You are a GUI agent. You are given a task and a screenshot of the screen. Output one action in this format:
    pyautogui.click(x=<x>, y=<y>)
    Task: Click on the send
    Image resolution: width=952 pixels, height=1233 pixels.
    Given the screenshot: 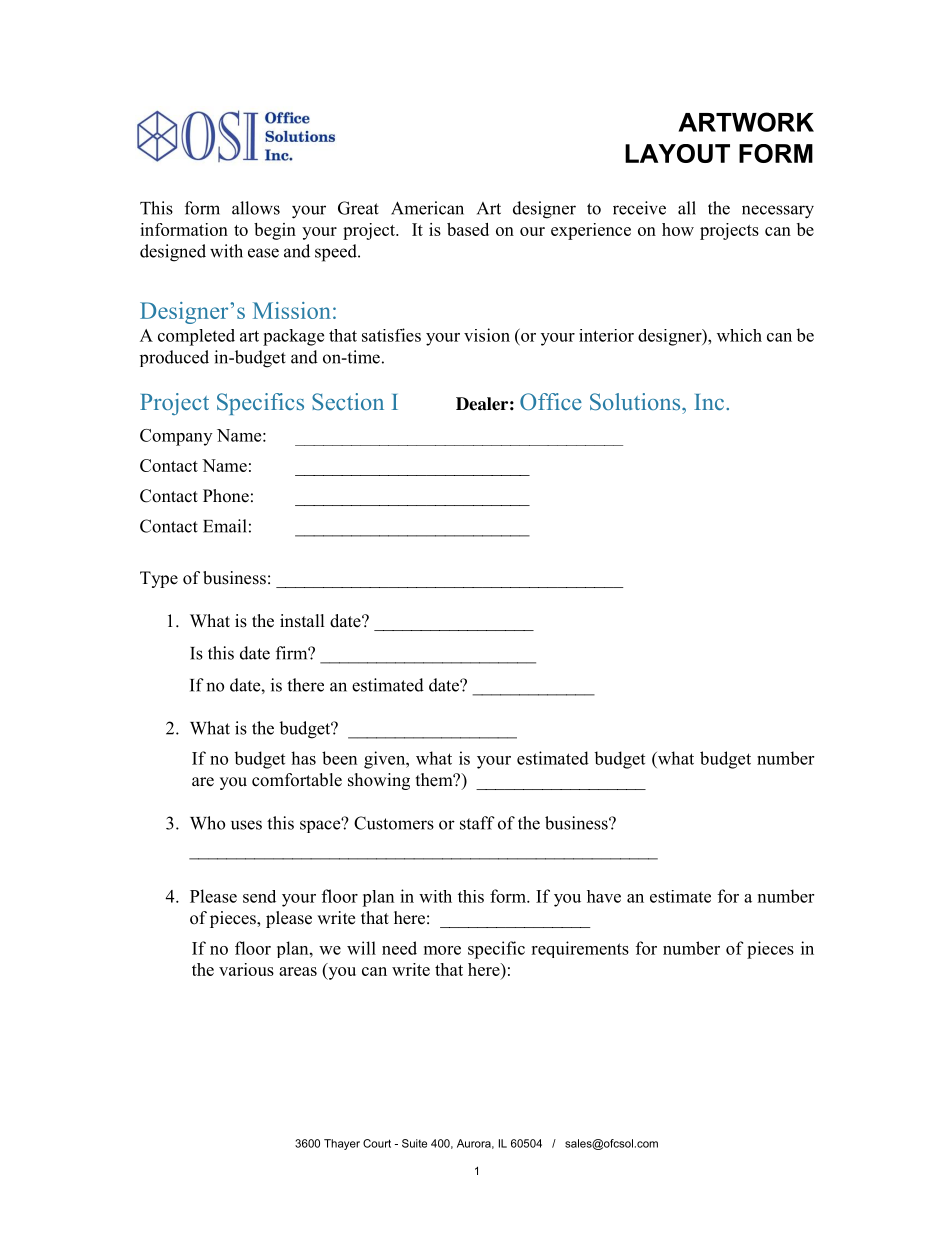 What is the action you would take?
    pyautogui.click(x=259, y=896)
